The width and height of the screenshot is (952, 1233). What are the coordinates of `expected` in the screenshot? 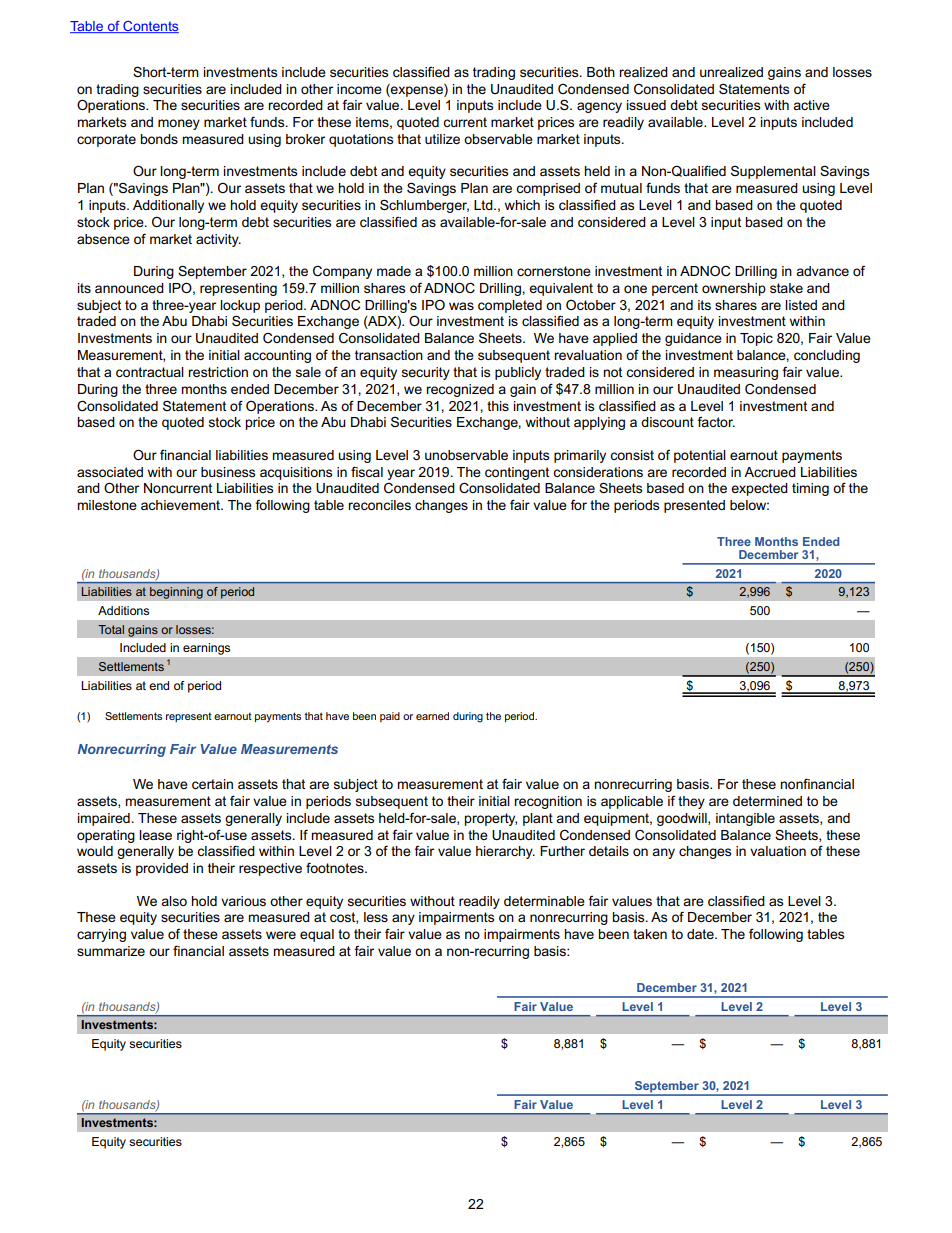 It's located at (759, 489).
